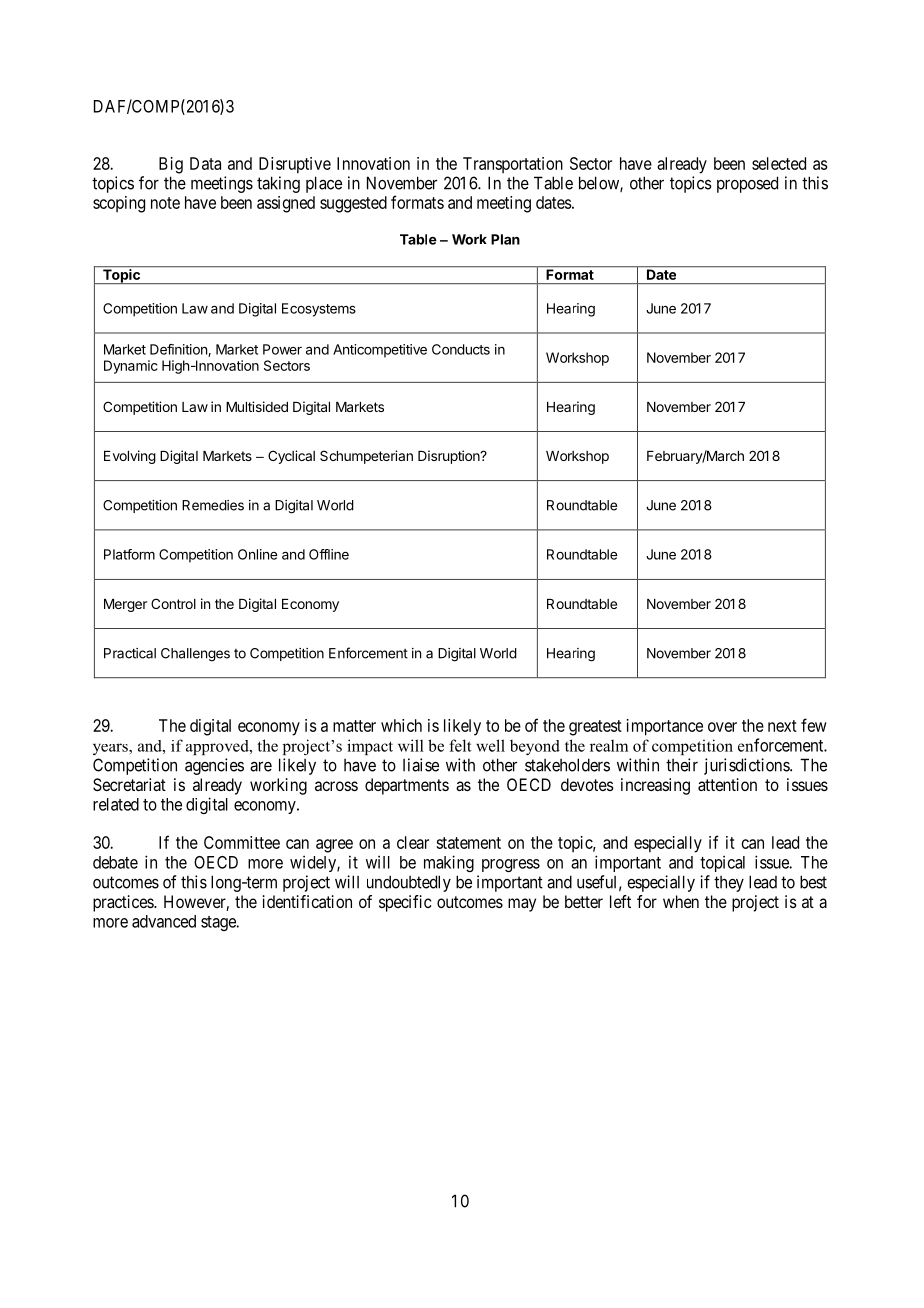 Image resolution: width=924 pixels, height=1308 pixels. What do you see at coordinates (747, 184) in the screenshot?
I see `proposed` at bounding box center [747, 184].
